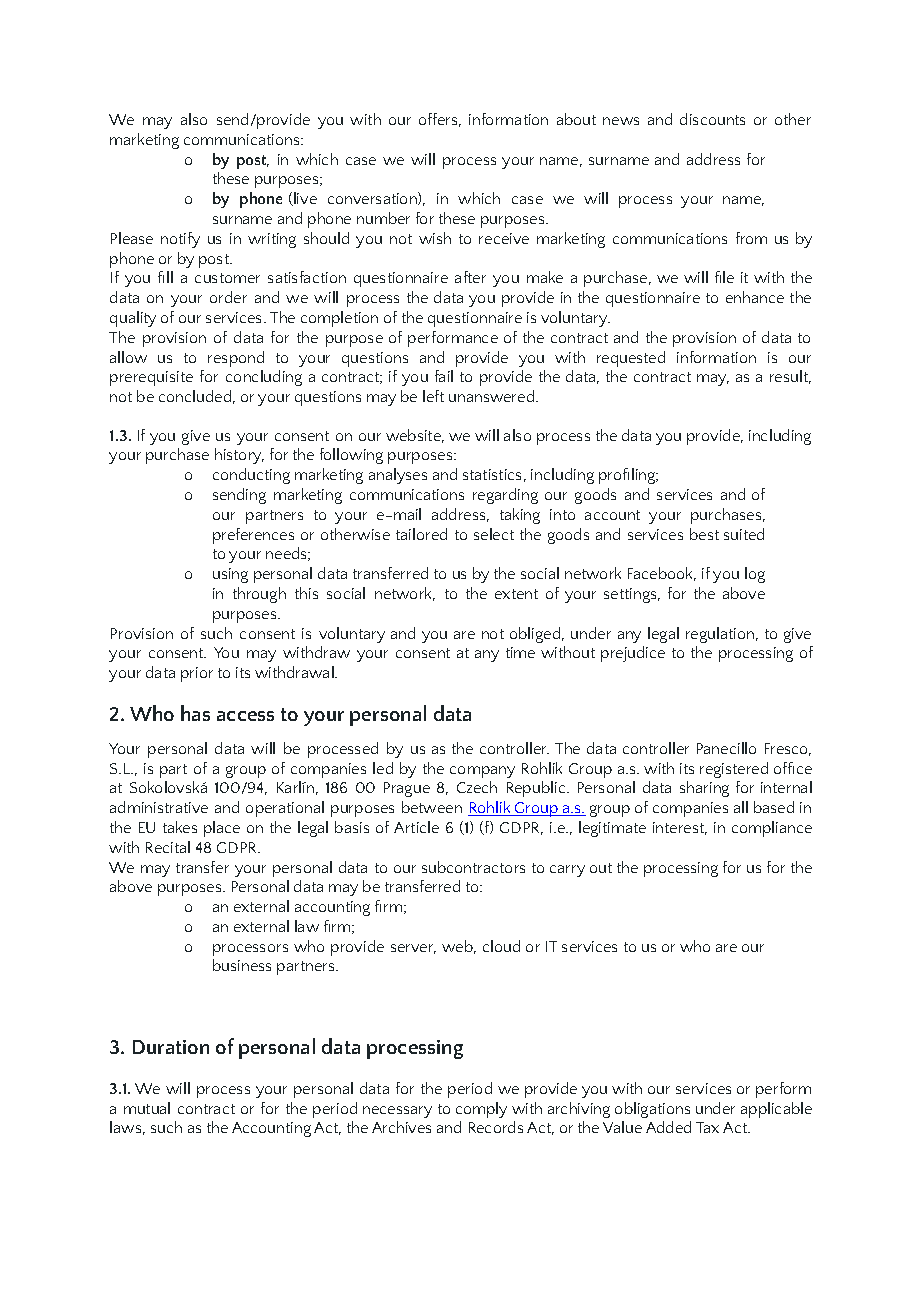 Image resolution: width=924 pixels, height=1307 pixels. Describe the element at coordinates (712, 119) in the page. I see `discounts` at that location.
